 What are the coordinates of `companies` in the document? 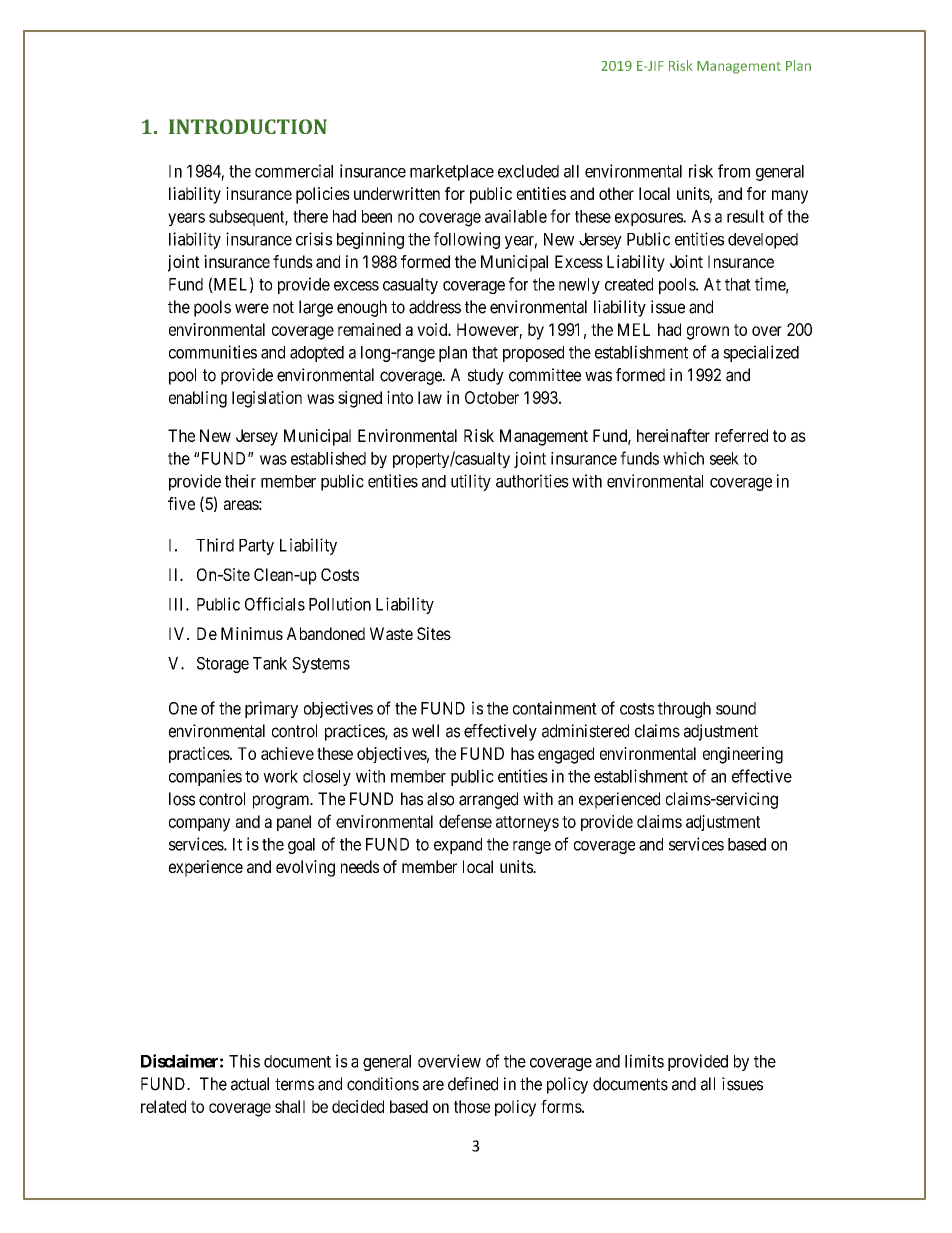 It's located at (205, 777).
